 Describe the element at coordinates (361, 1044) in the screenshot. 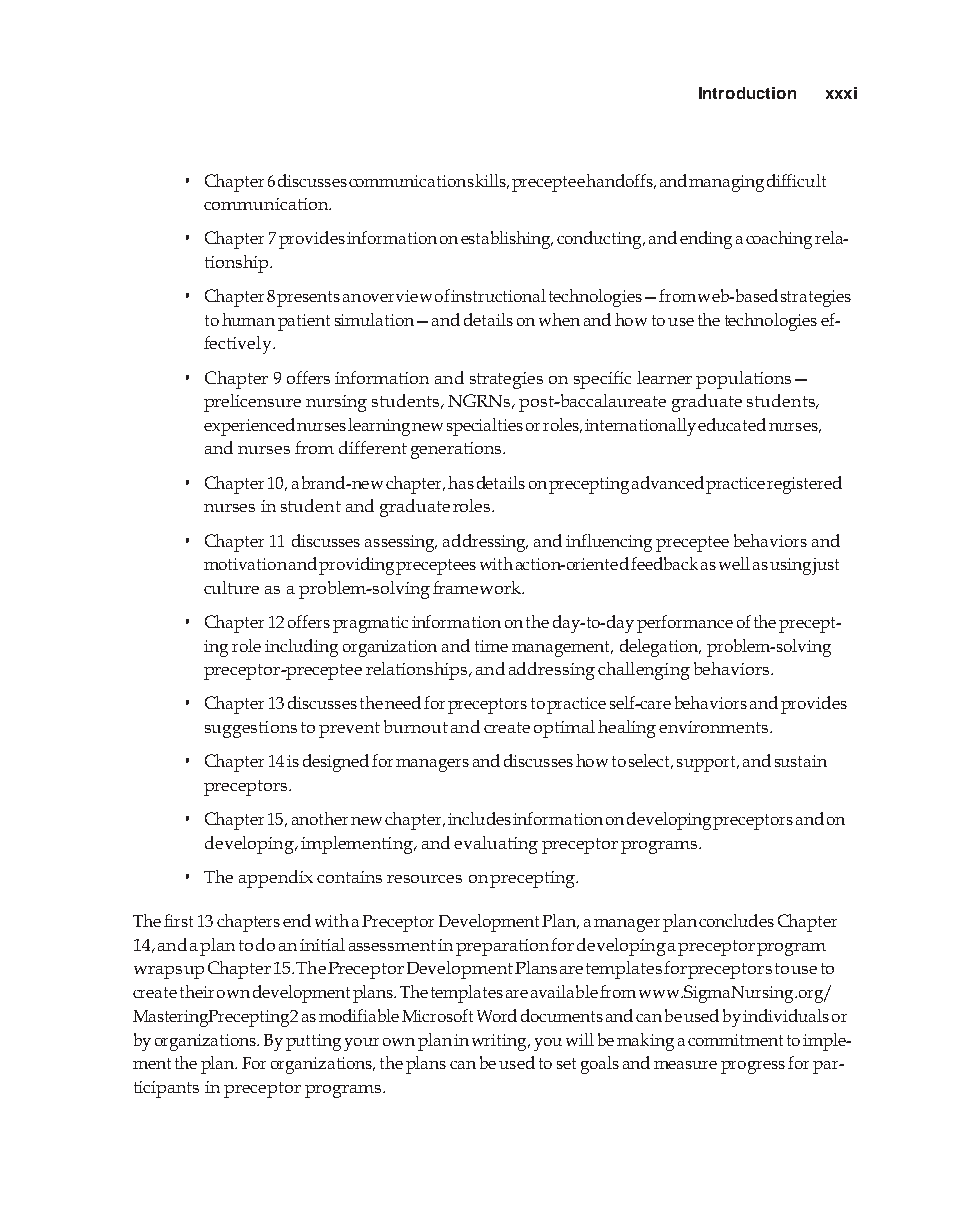

I see `your` at that location.
